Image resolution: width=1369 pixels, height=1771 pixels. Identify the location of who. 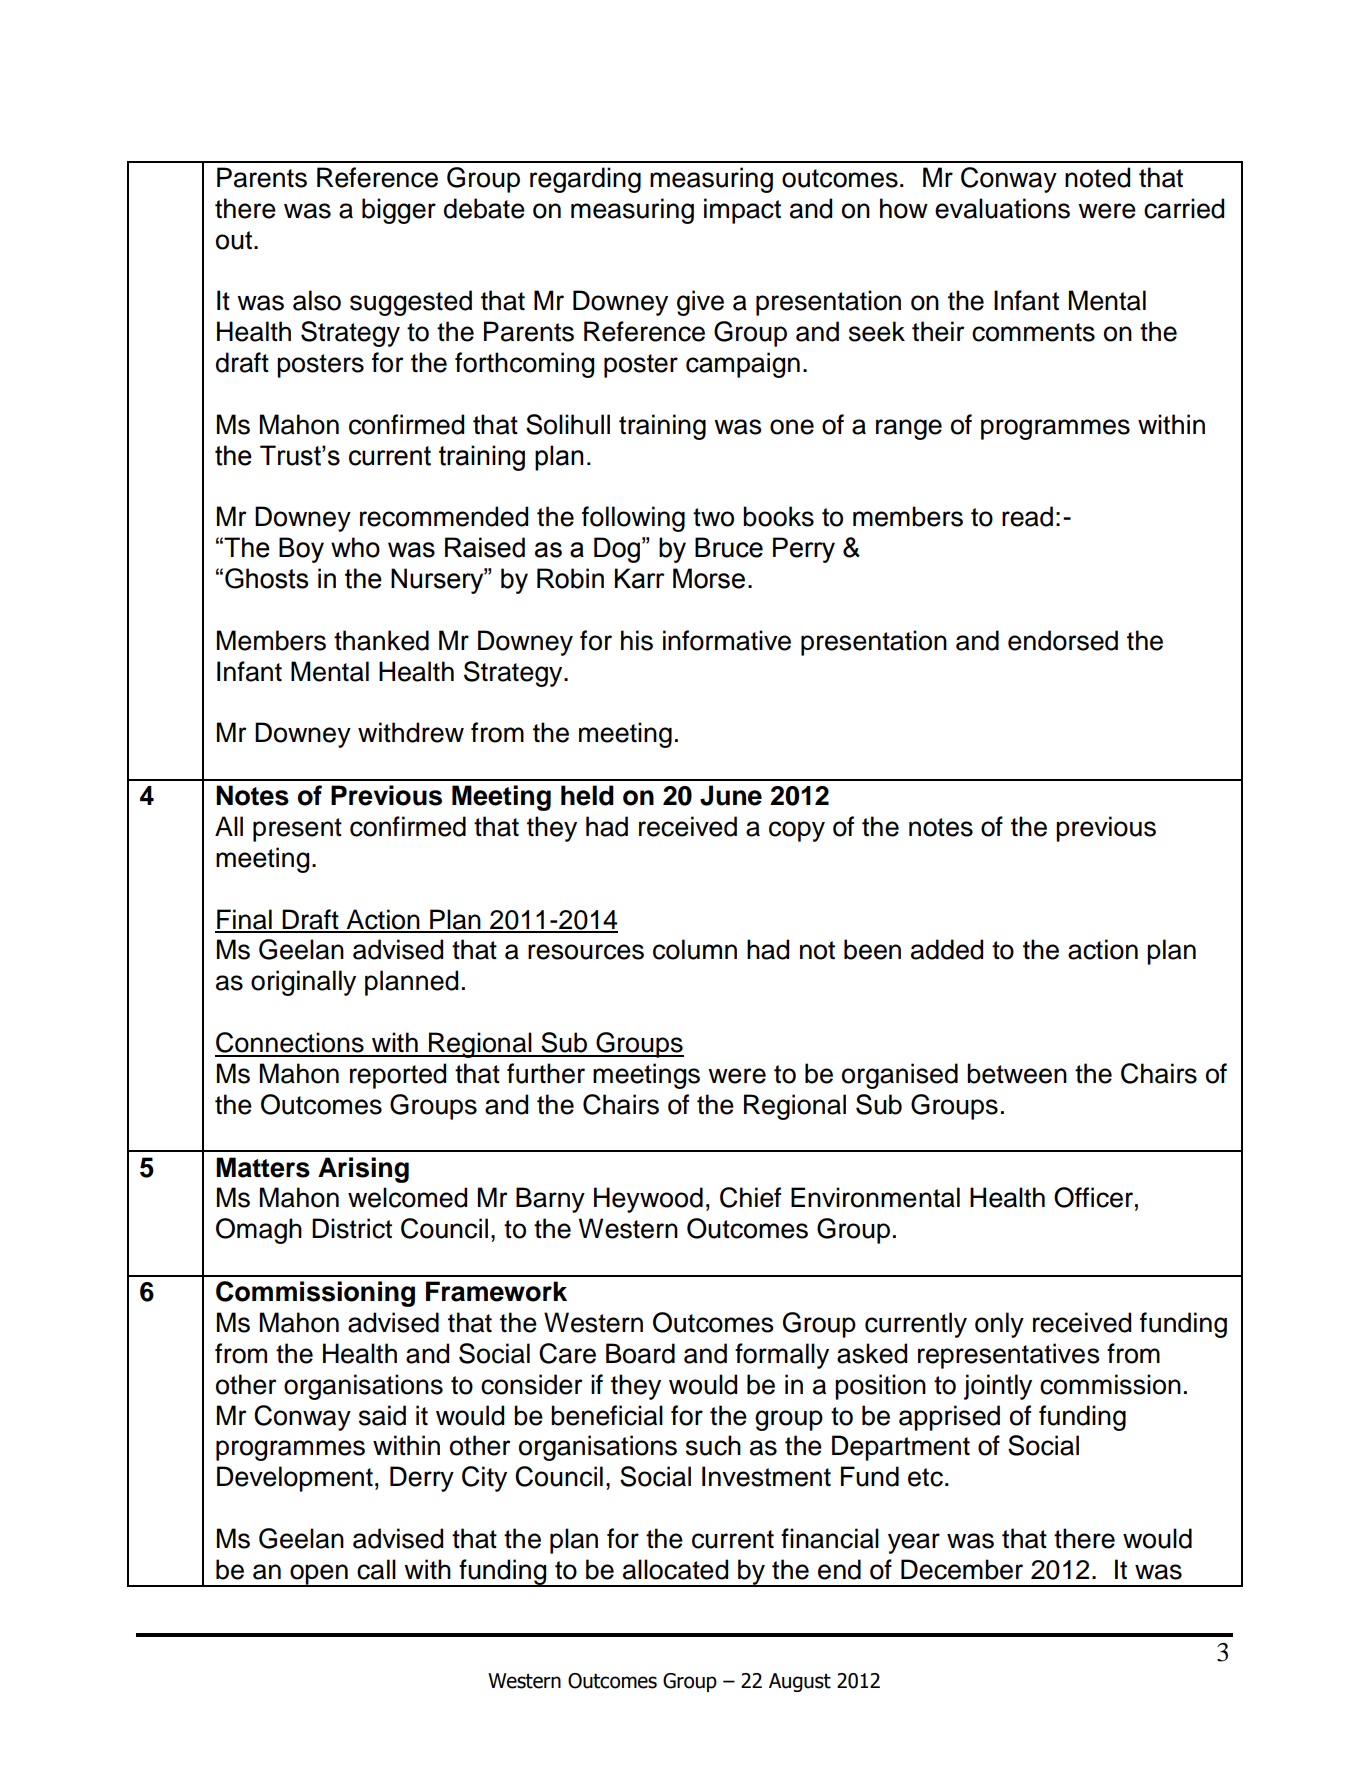
(355, 547).
